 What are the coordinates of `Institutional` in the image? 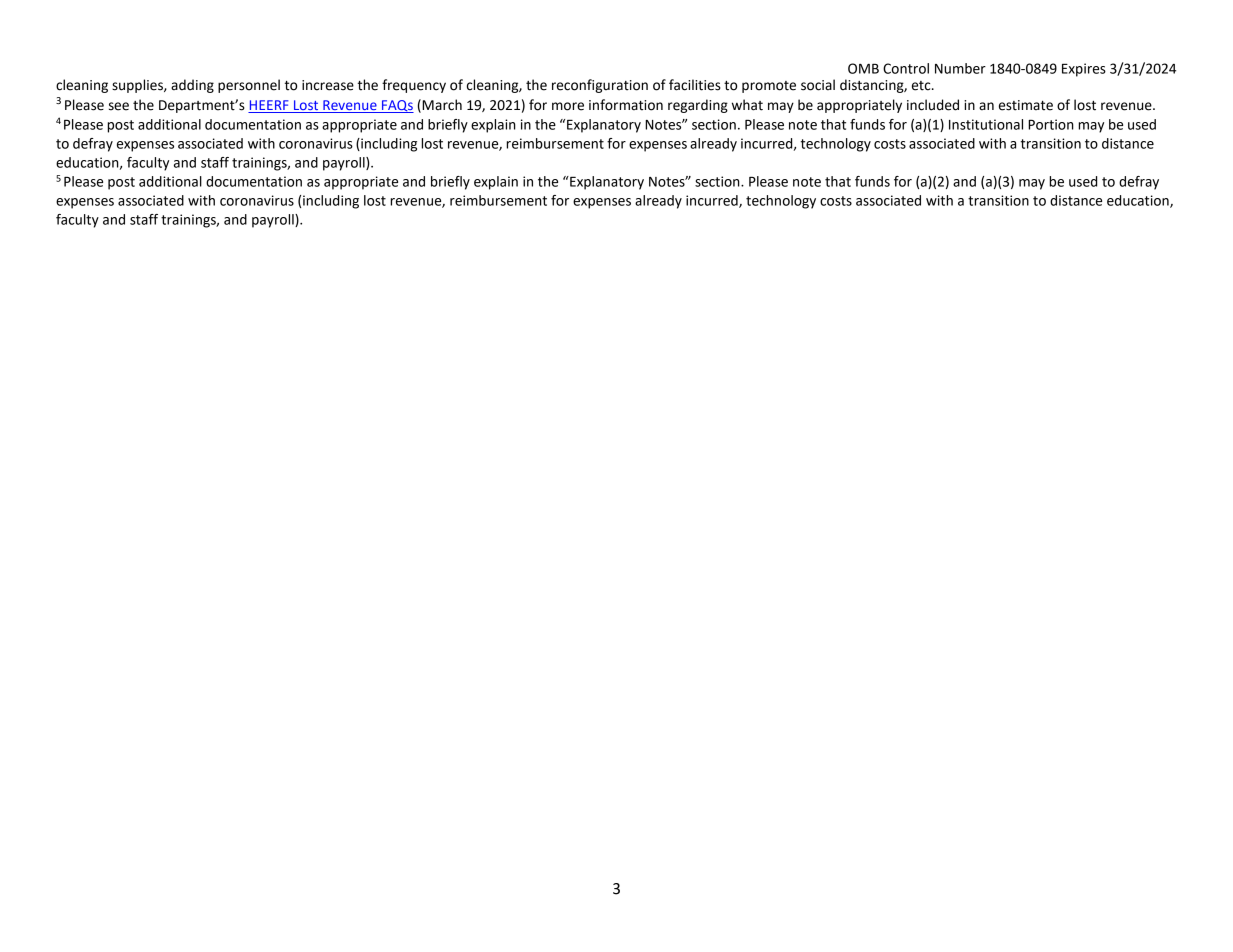 It's located at (986, 124).
